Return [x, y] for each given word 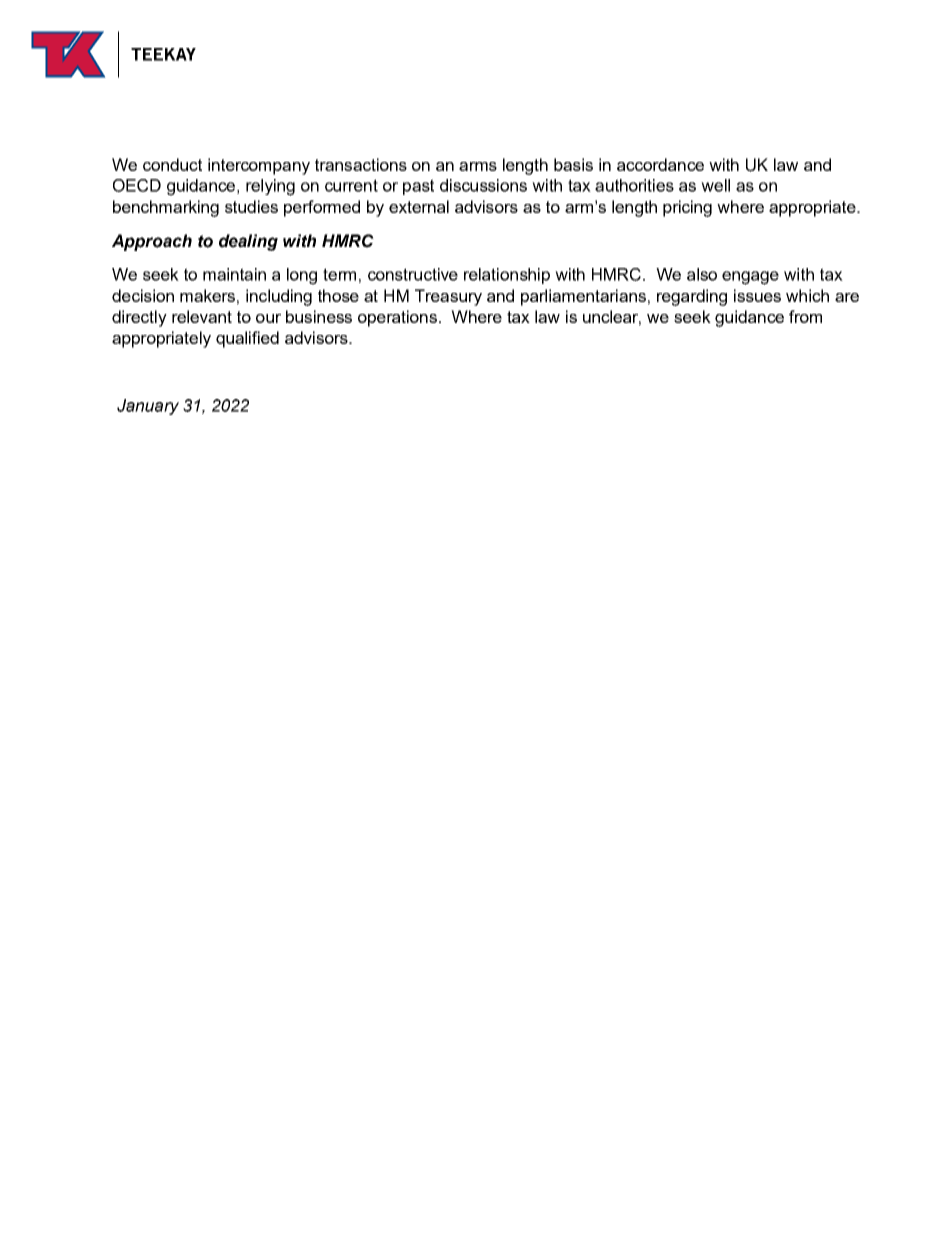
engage [750, 278]
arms [478, 166]
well [715, 185]
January [148, 407]
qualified [247, 339]
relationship [507, 276]
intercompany [259, 166]
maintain [234, 274]
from [805, 316]
